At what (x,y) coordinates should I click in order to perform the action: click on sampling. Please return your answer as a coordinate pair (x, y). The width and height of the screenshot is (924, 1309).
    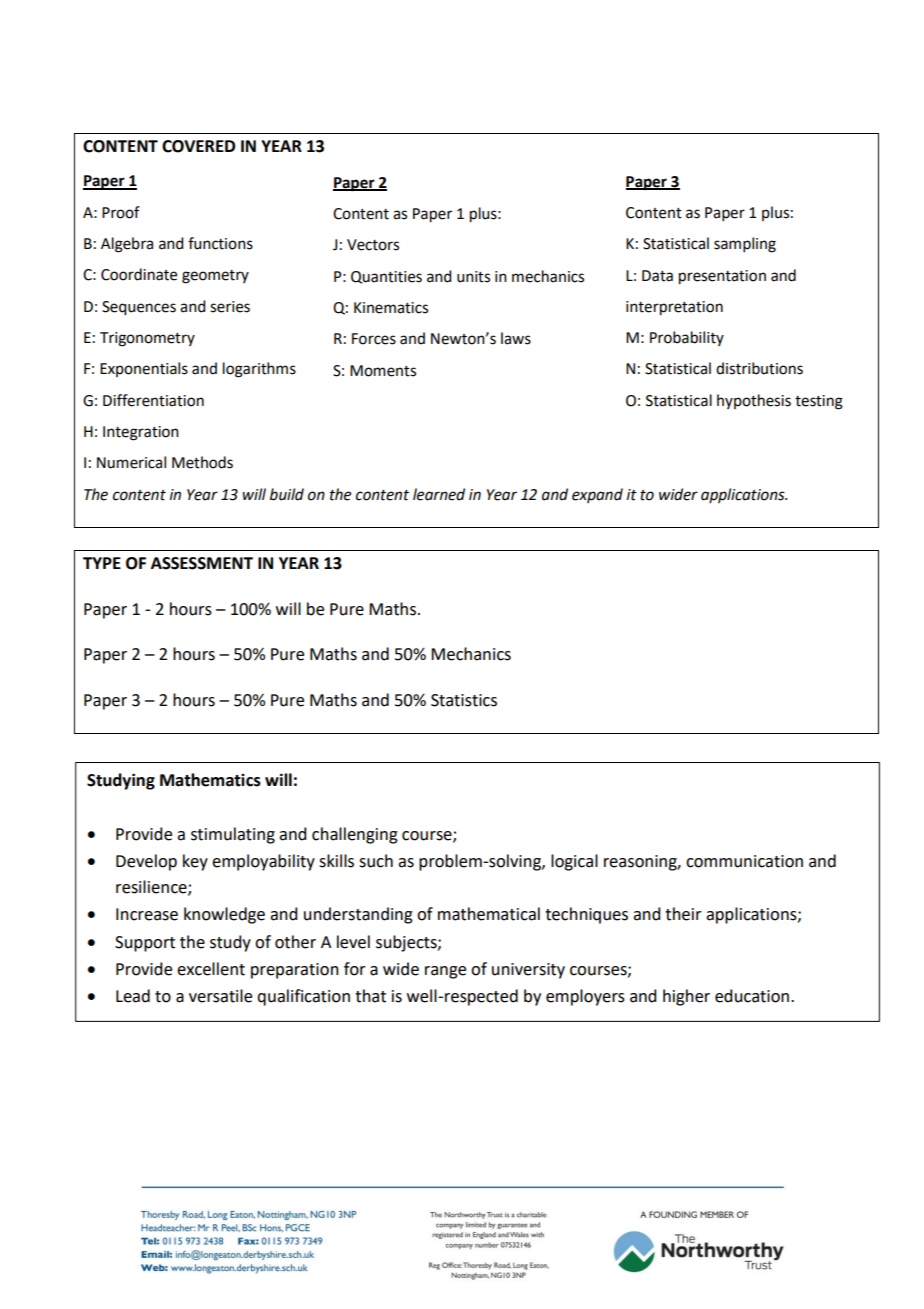
    Looking at the image, I should click on (745, 245).
